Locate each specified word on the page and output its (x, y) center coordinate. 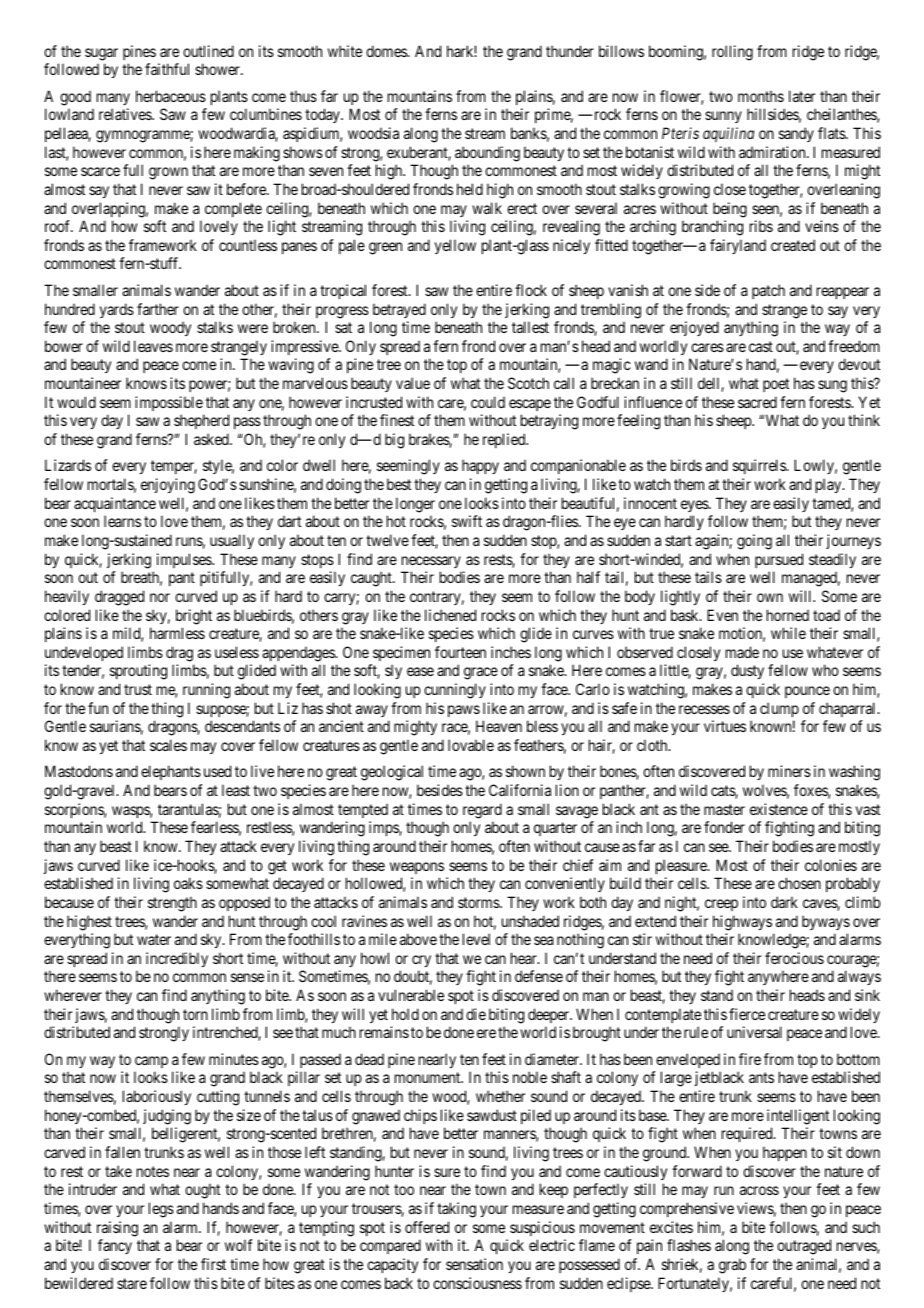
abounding (487, 154)
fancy (115, 1246)
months (761, 96)
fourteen (460, 652)
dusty (747, 671)
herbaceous (171, 96)
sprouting (138, 672)
